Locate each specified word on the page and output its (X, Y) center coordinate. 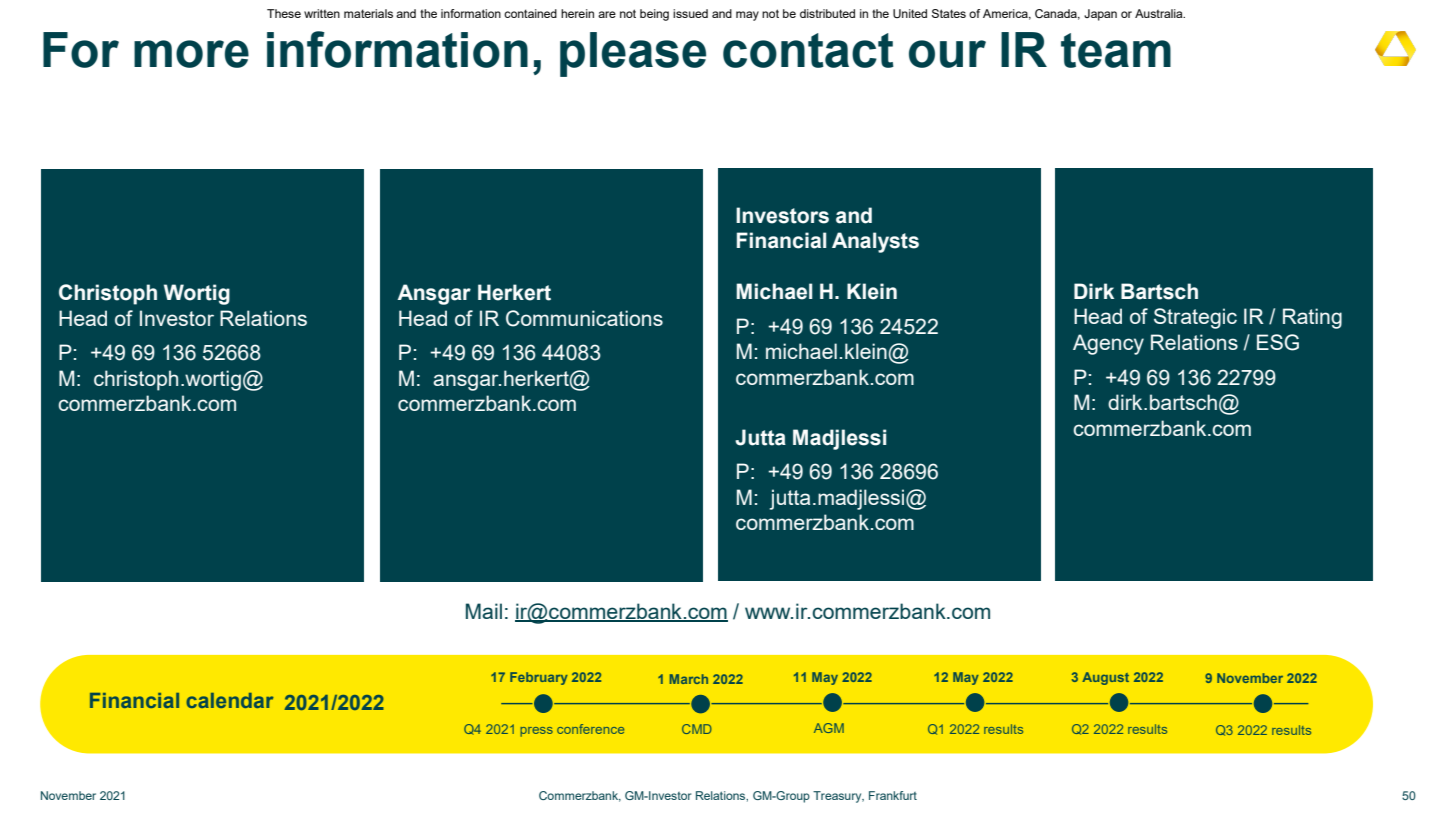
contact (808, 50)
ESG (1278, 342)
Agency (1108, 344)
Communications (584, 318)
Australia (1160, 13)
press (536, 732)
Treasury (838, 797)
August (1105, 678)
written (322, 13)
